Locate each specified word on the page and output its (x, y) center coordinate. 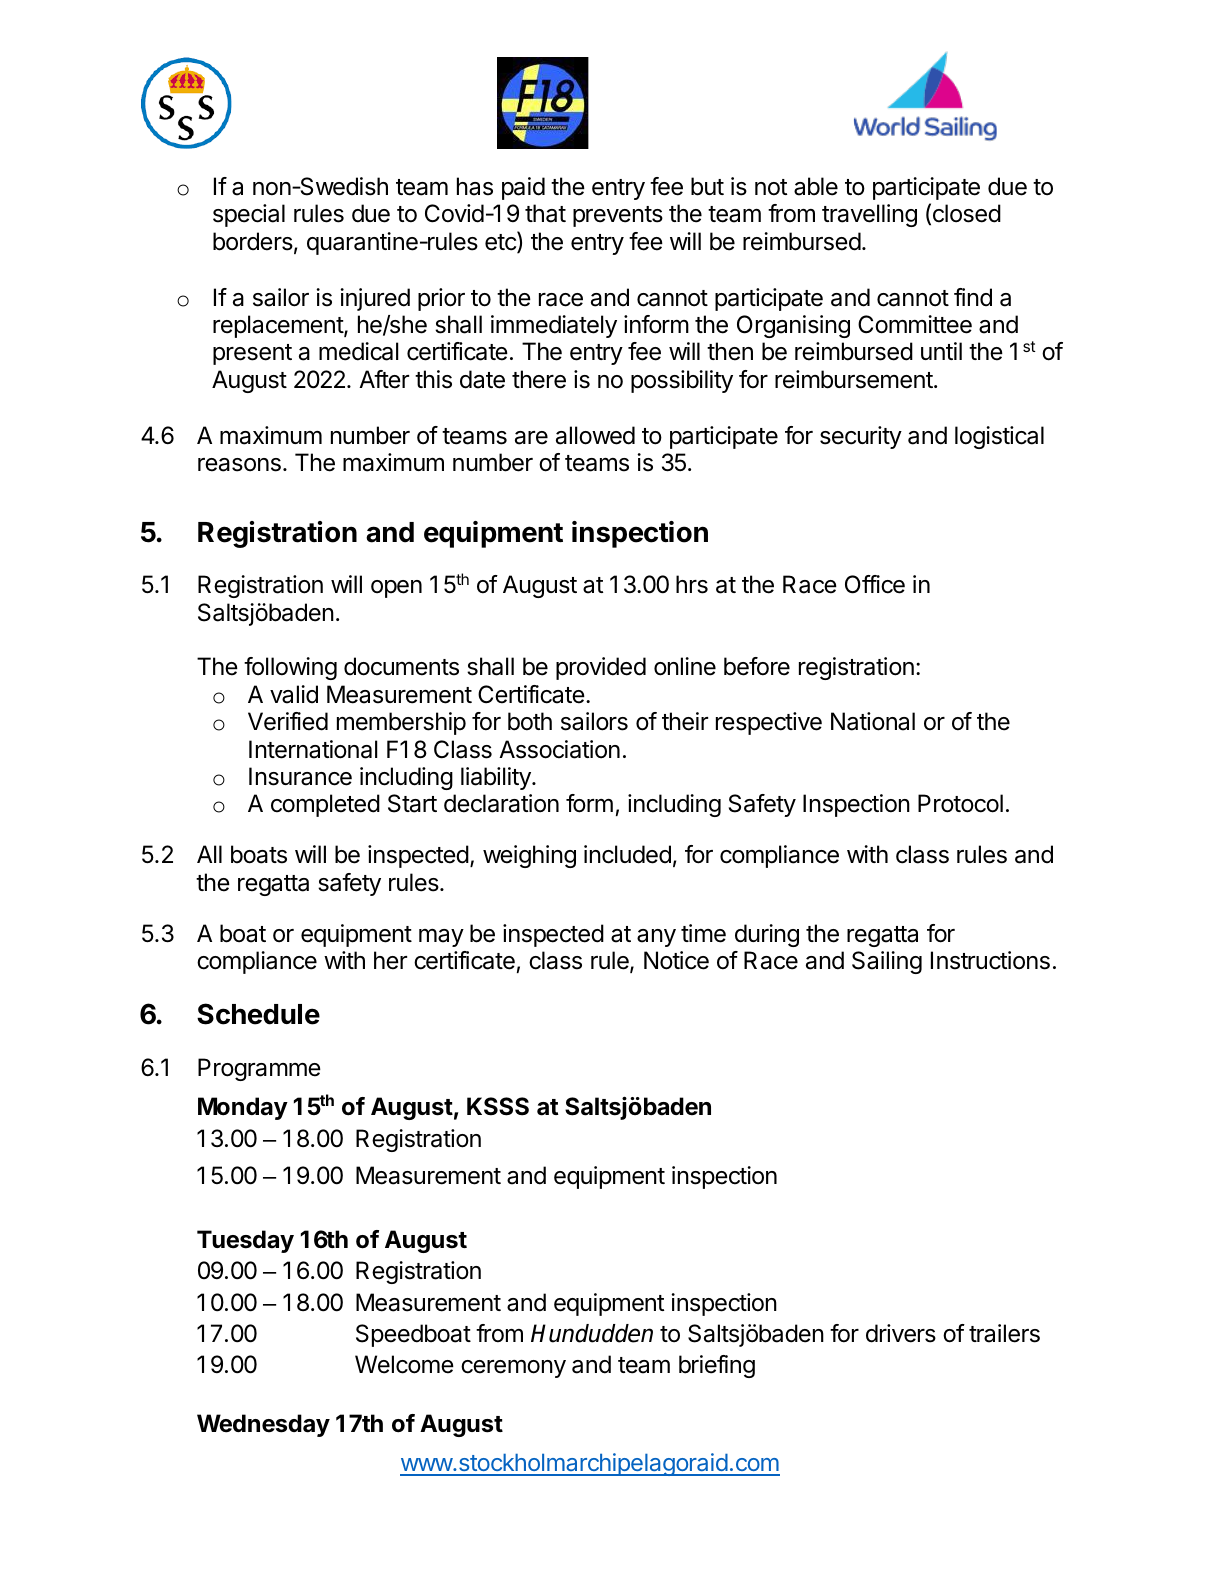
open (396, 589)
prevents (618, 216)
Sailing (887, 962)
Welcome (404, 1364)
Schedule (258, 1014)
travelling (869, 215)
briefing (717, 1366)
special (249, 215)
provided (601, 668)
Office (875, 584)
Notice (676, 960)
